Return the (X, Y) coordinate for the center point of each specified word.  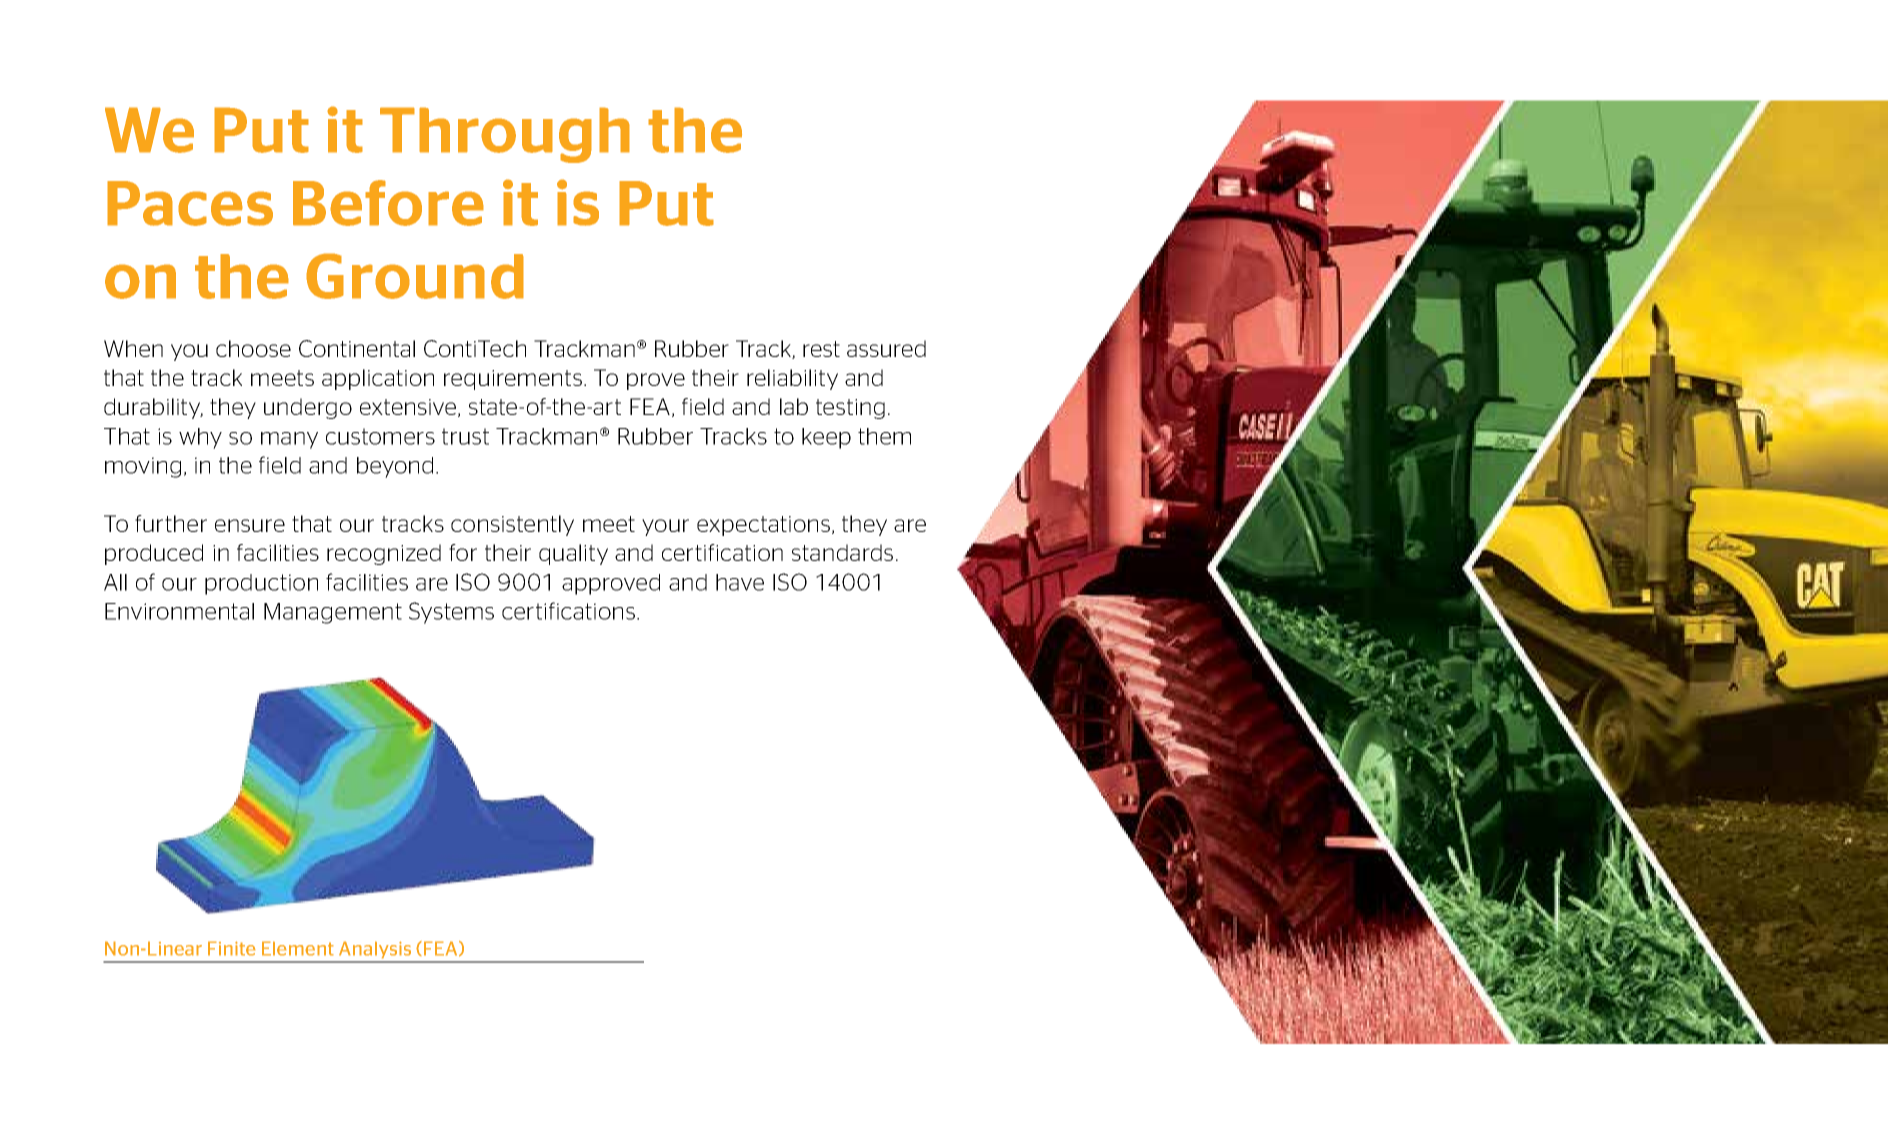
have (740, 582)
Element (298, 948)
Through (505, 135)
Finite (232, 948)
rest (821, 349)
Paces (190, 203)
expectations (763, 526)
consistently (512, 525)
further (171, 523)
